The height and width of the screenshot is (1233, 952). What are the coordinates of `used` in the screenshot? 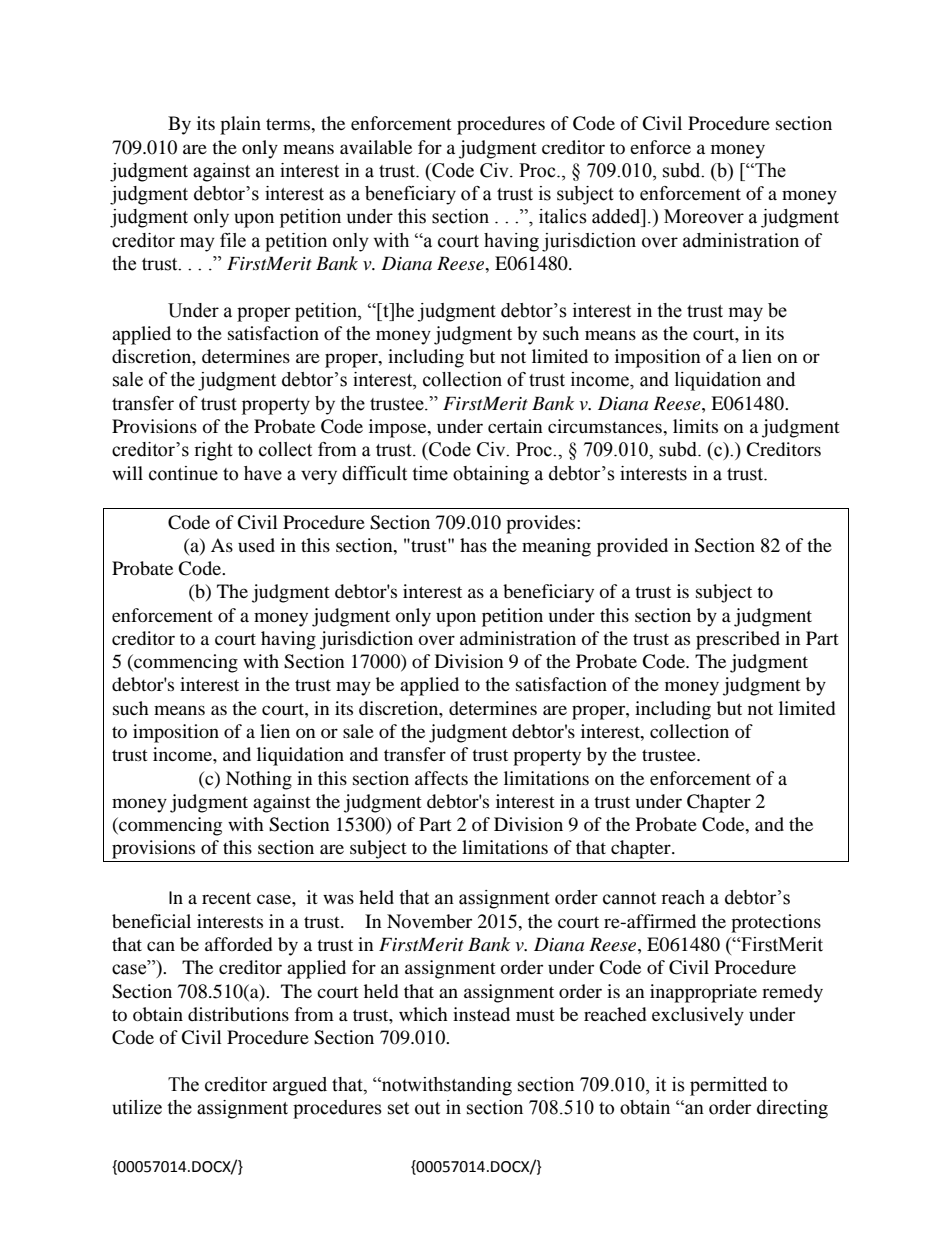 It's located at (256, 545).
